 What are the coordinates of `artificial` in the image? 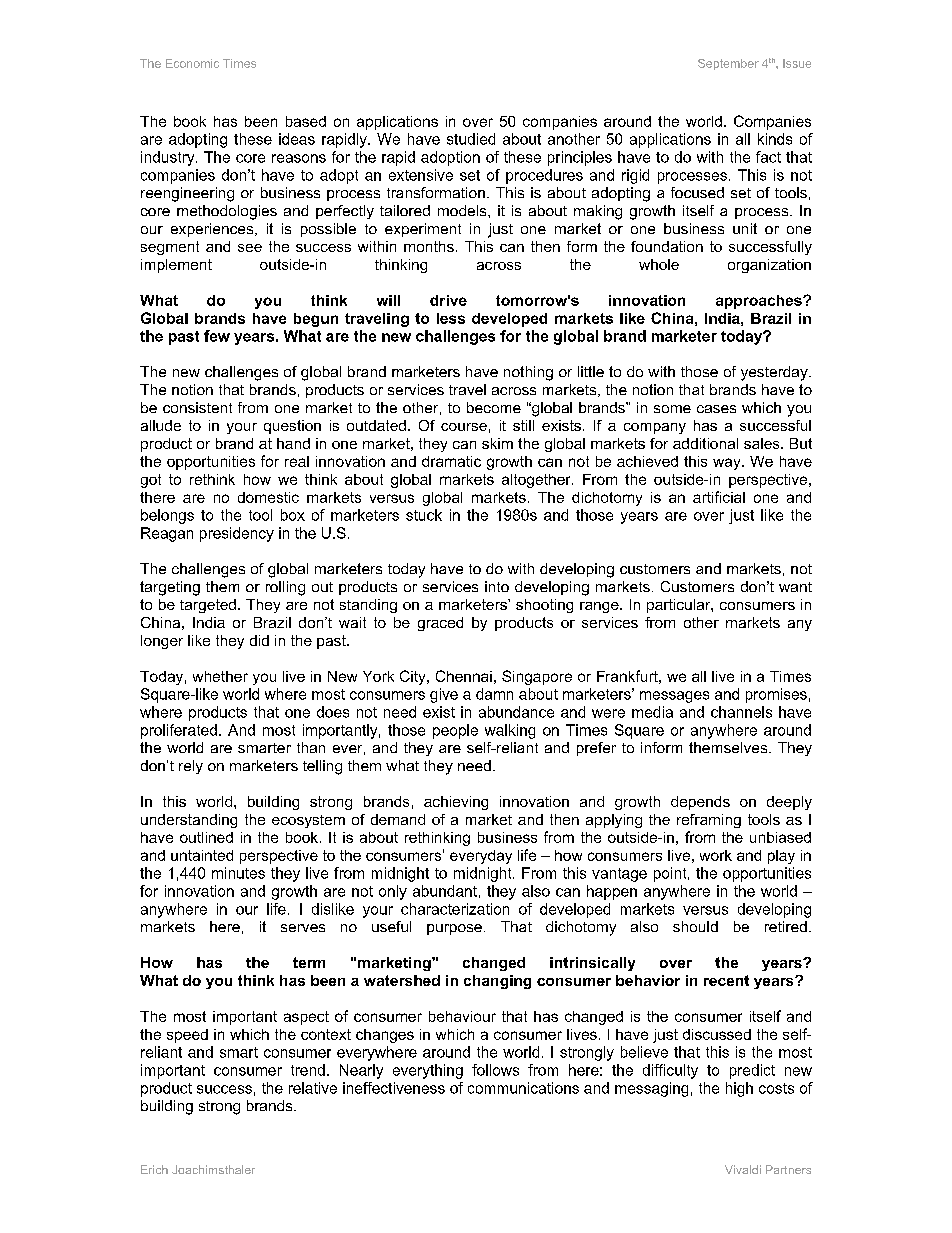 It's located at (719, 497).
